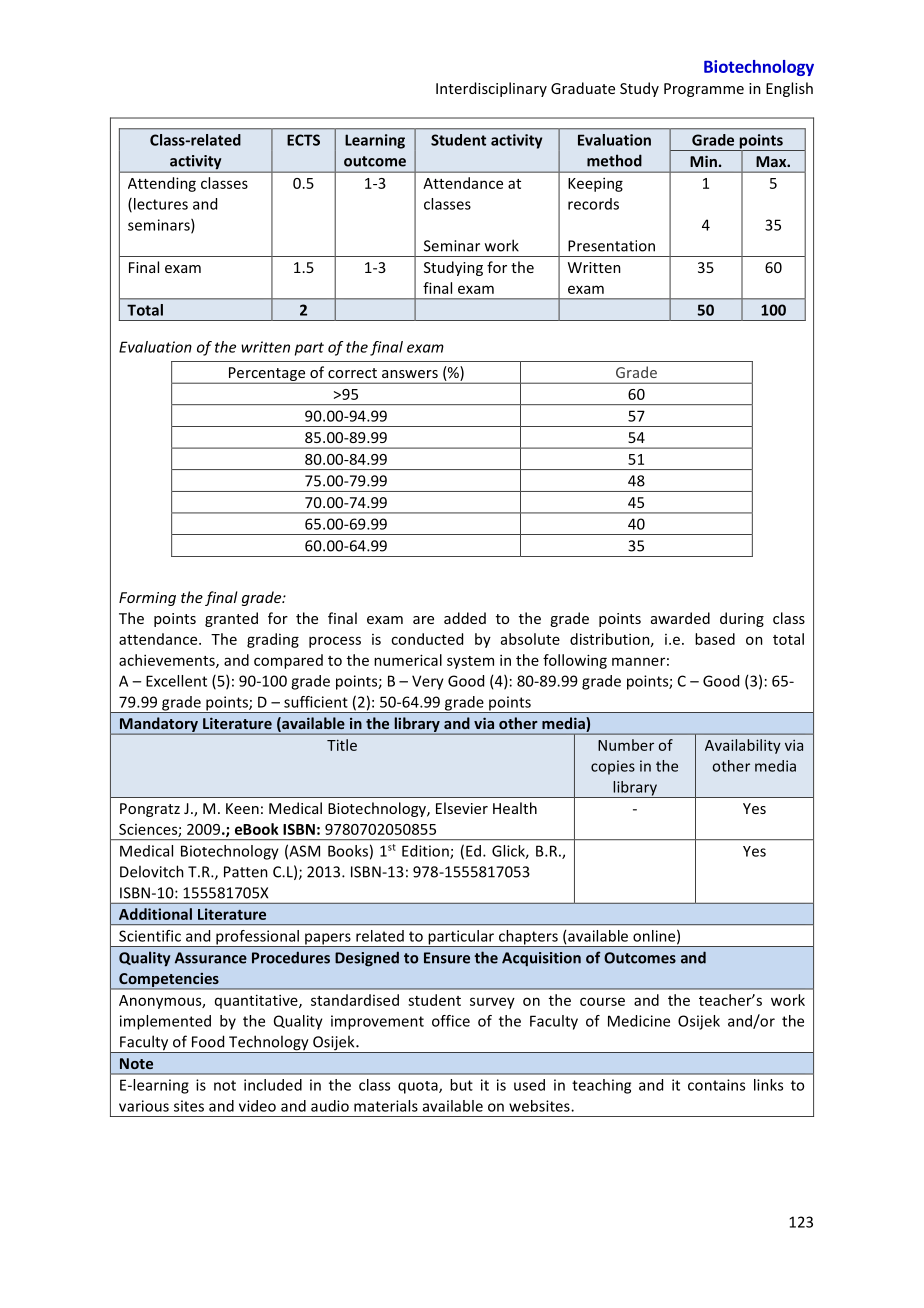  Describe the element at coordinates (716, 1085) in the screenshot. I see `contains` at that location.
